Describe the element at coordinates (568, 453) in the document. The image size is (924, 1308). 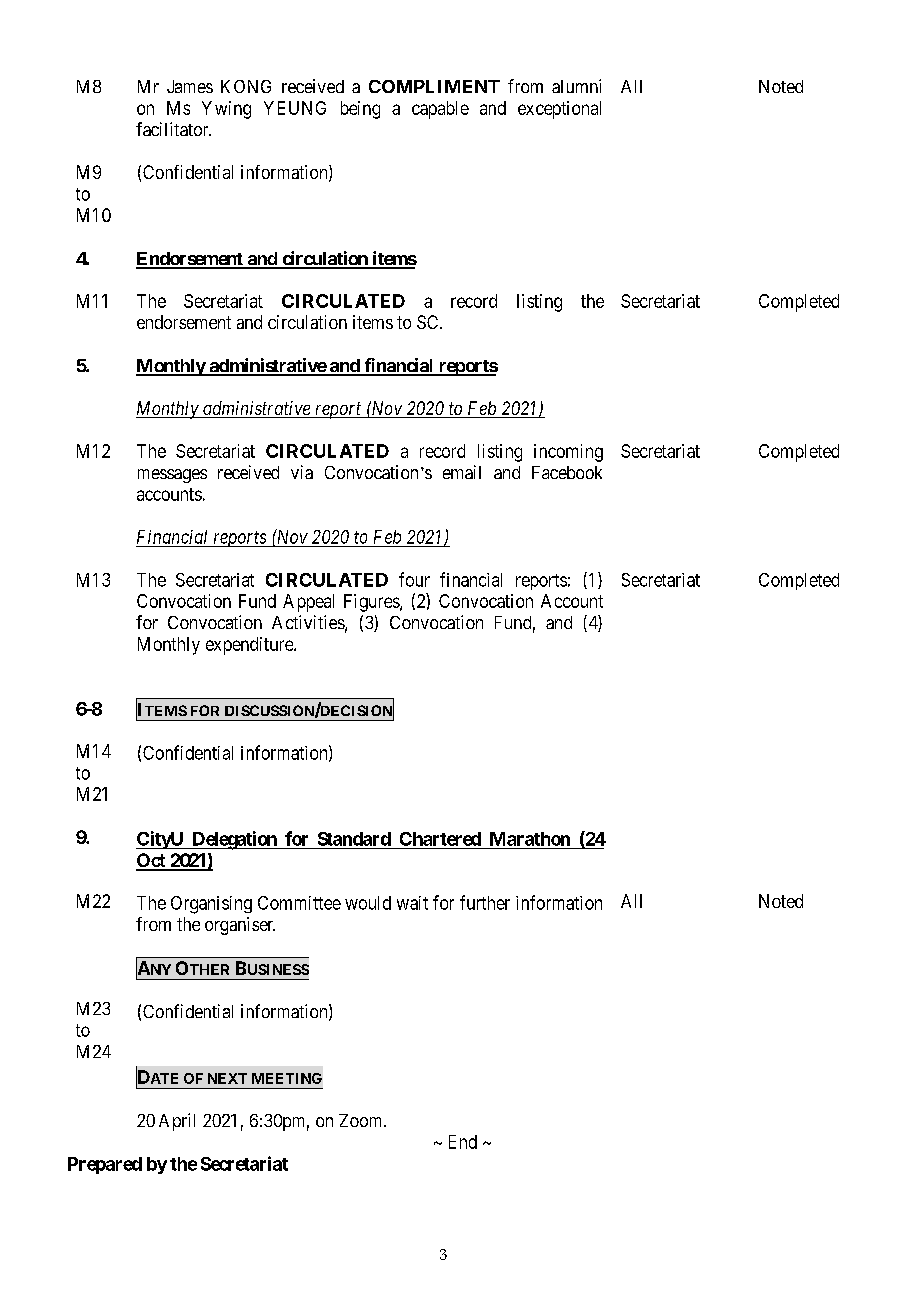
I see `incoming` at that location.
